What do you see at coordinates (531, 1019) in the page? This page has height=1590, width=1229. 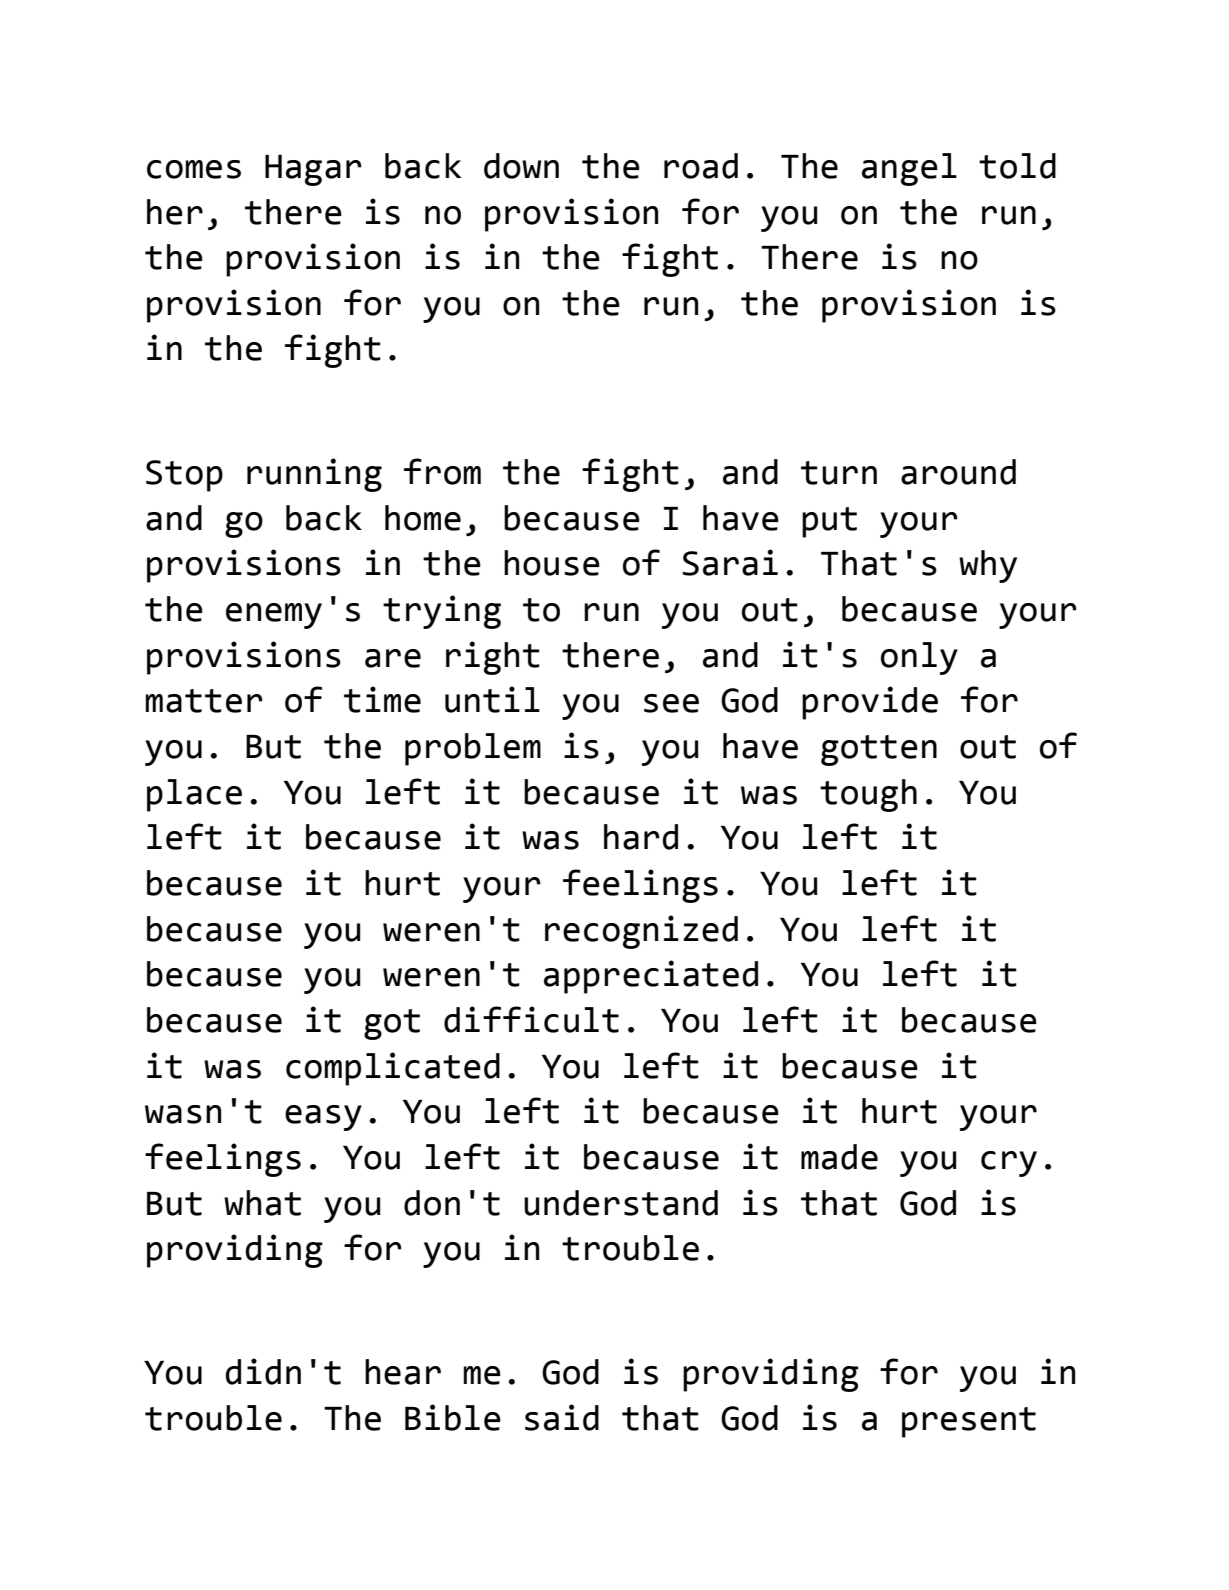 I see `difficult` at bounding box center [531, 1019].
